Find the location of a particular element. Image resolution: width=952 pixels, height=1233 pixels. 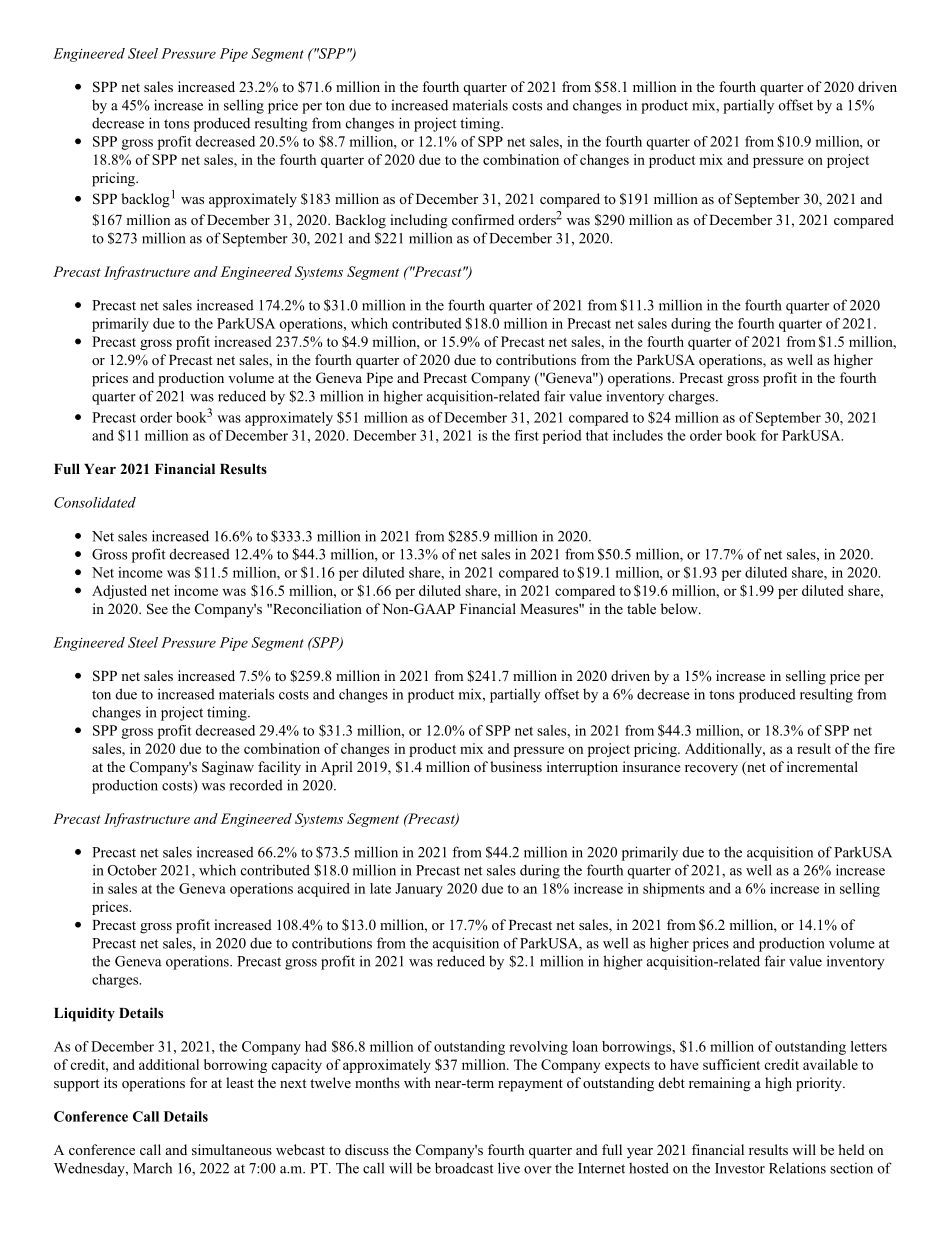

October is located at coordinates (132, 870).
